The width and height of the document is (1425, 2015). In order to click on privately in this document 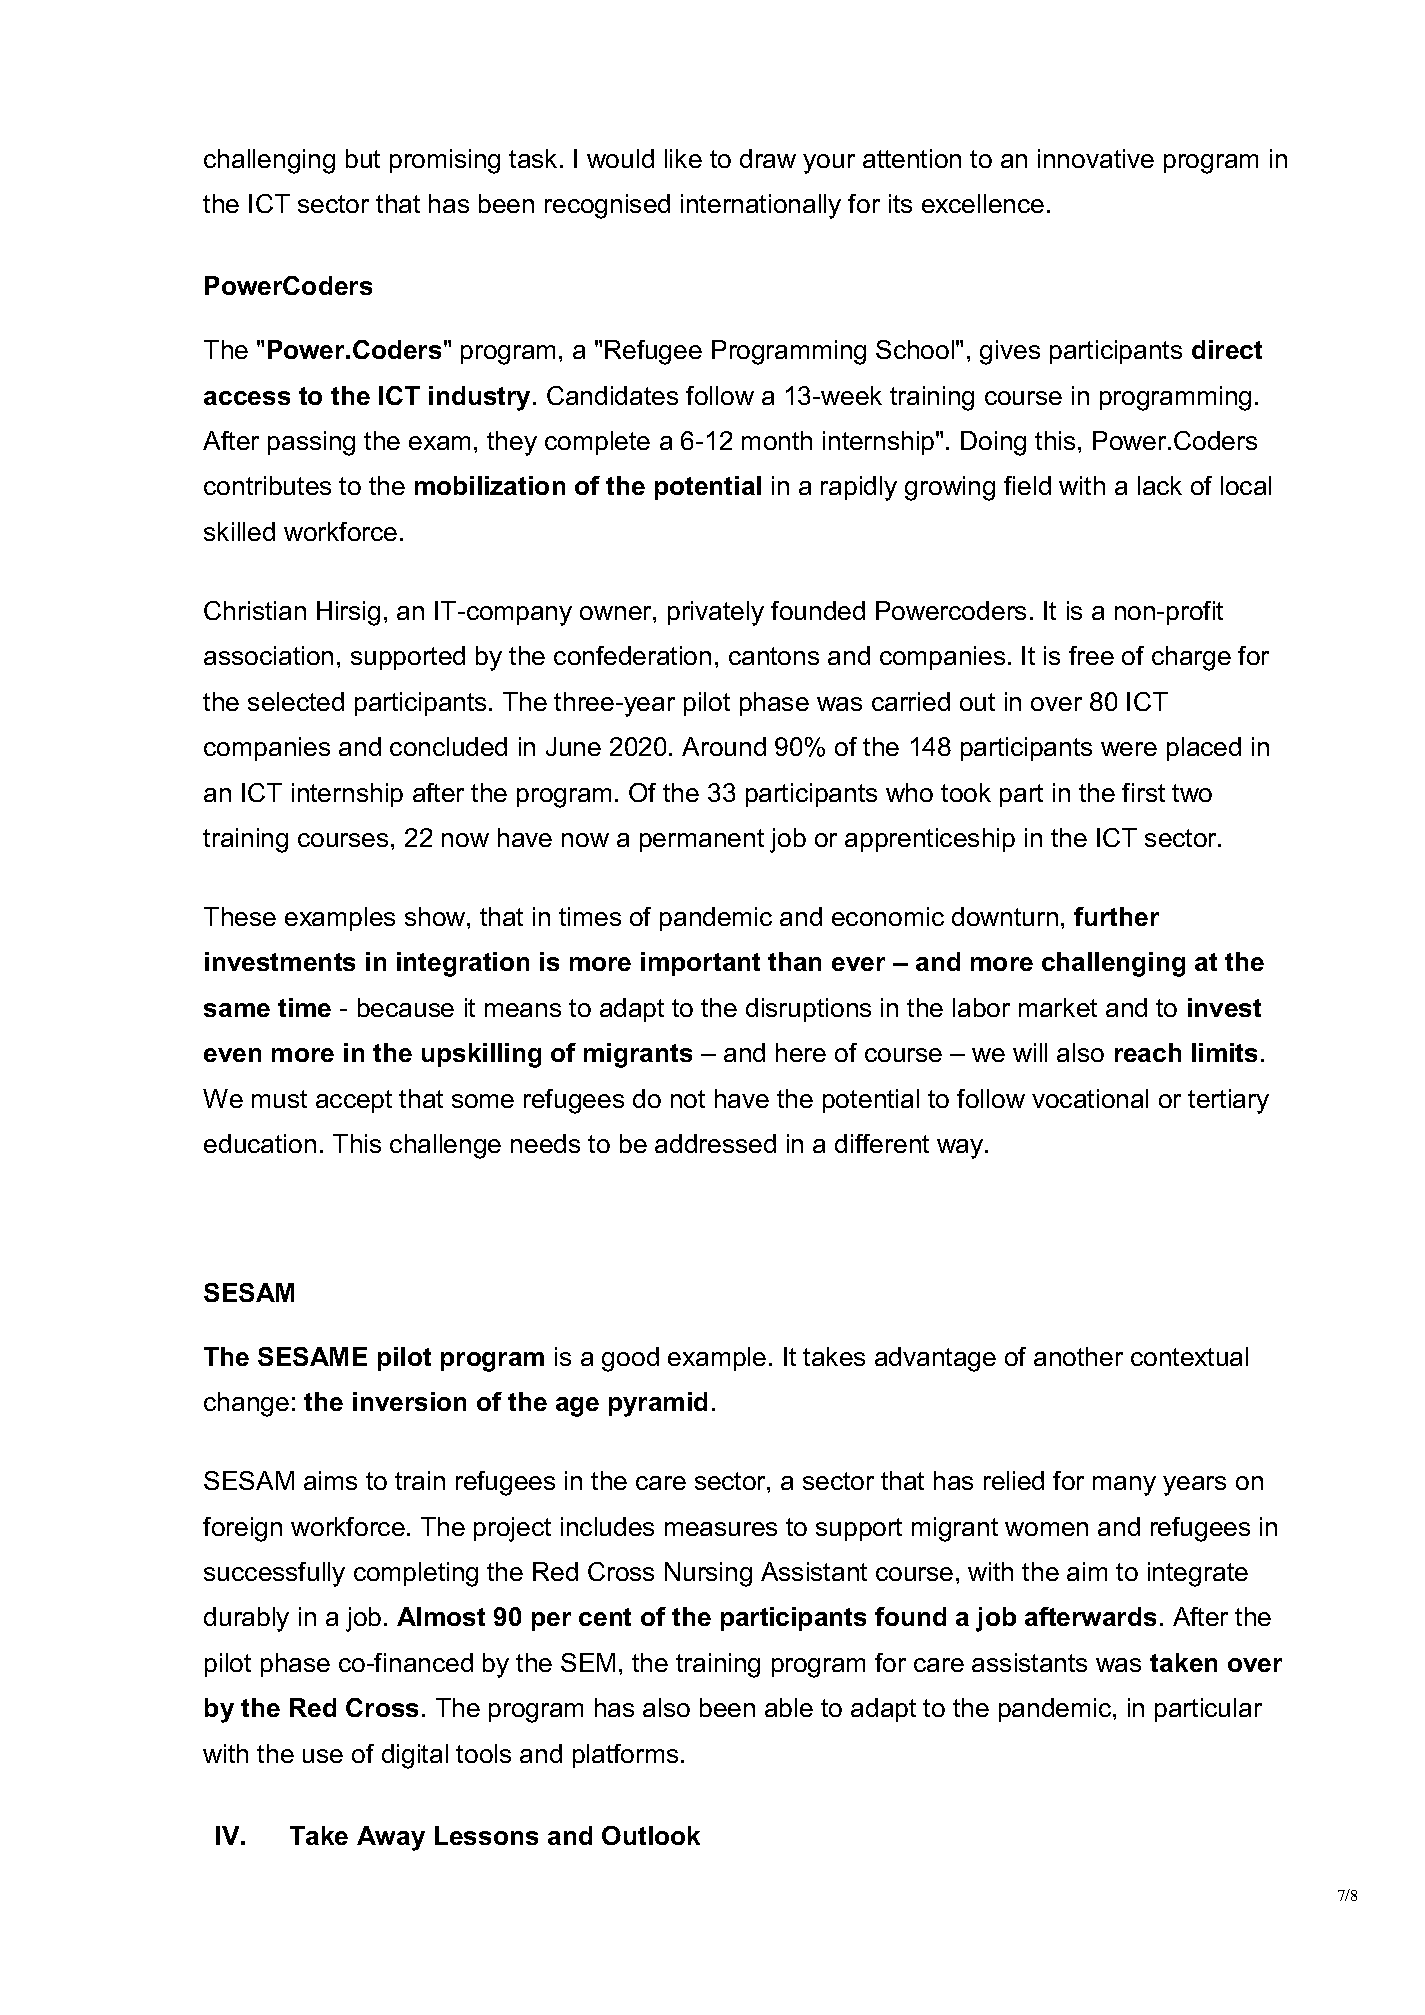, I will do `click(716, 613)`.
